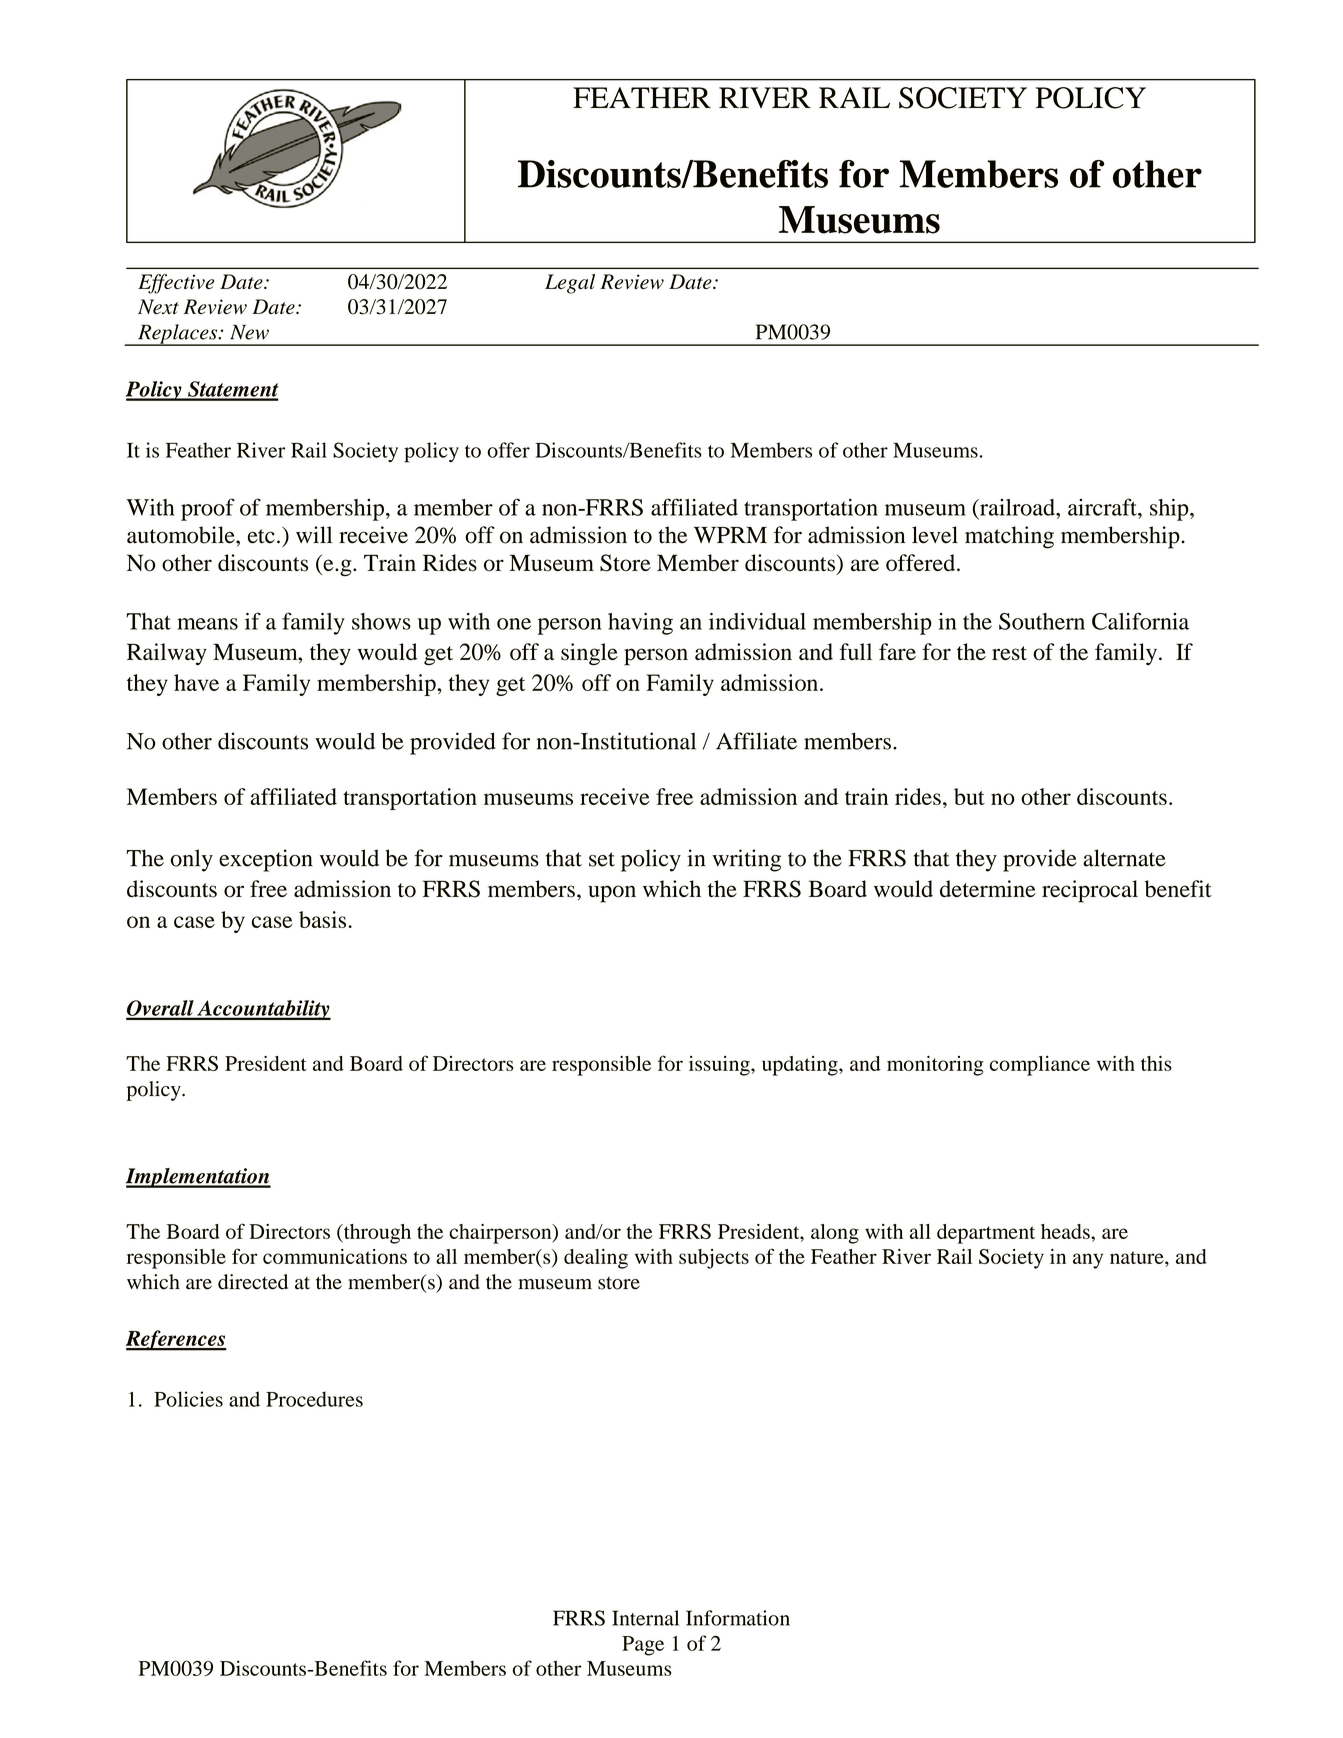 The height and width of the screenshot is (1738, 1343). I want to click on Accountability, so click(263, 1010).
